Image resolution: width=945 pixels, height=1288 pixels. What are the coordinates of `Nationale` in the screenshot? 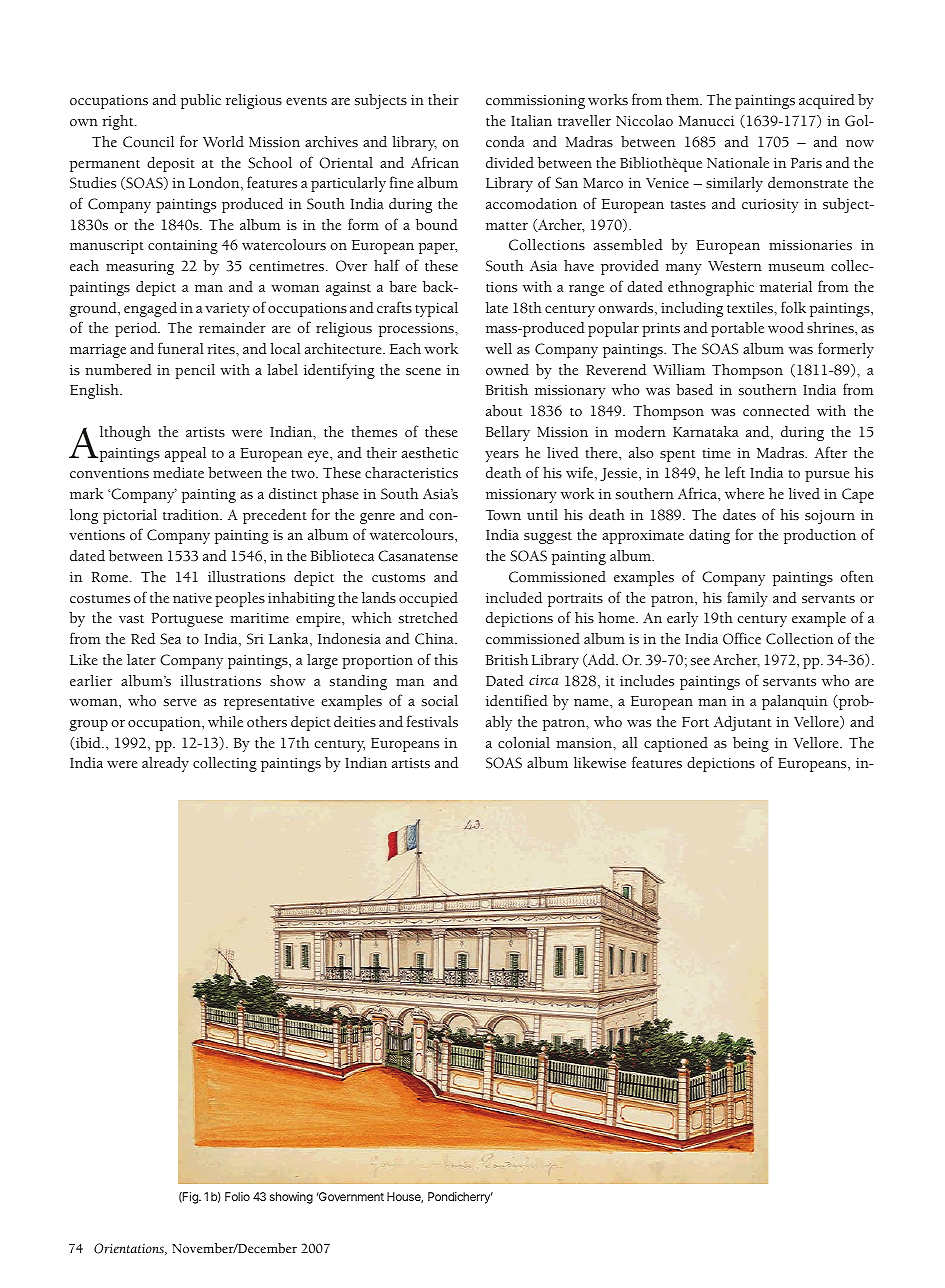 It's located at (738, 162).
